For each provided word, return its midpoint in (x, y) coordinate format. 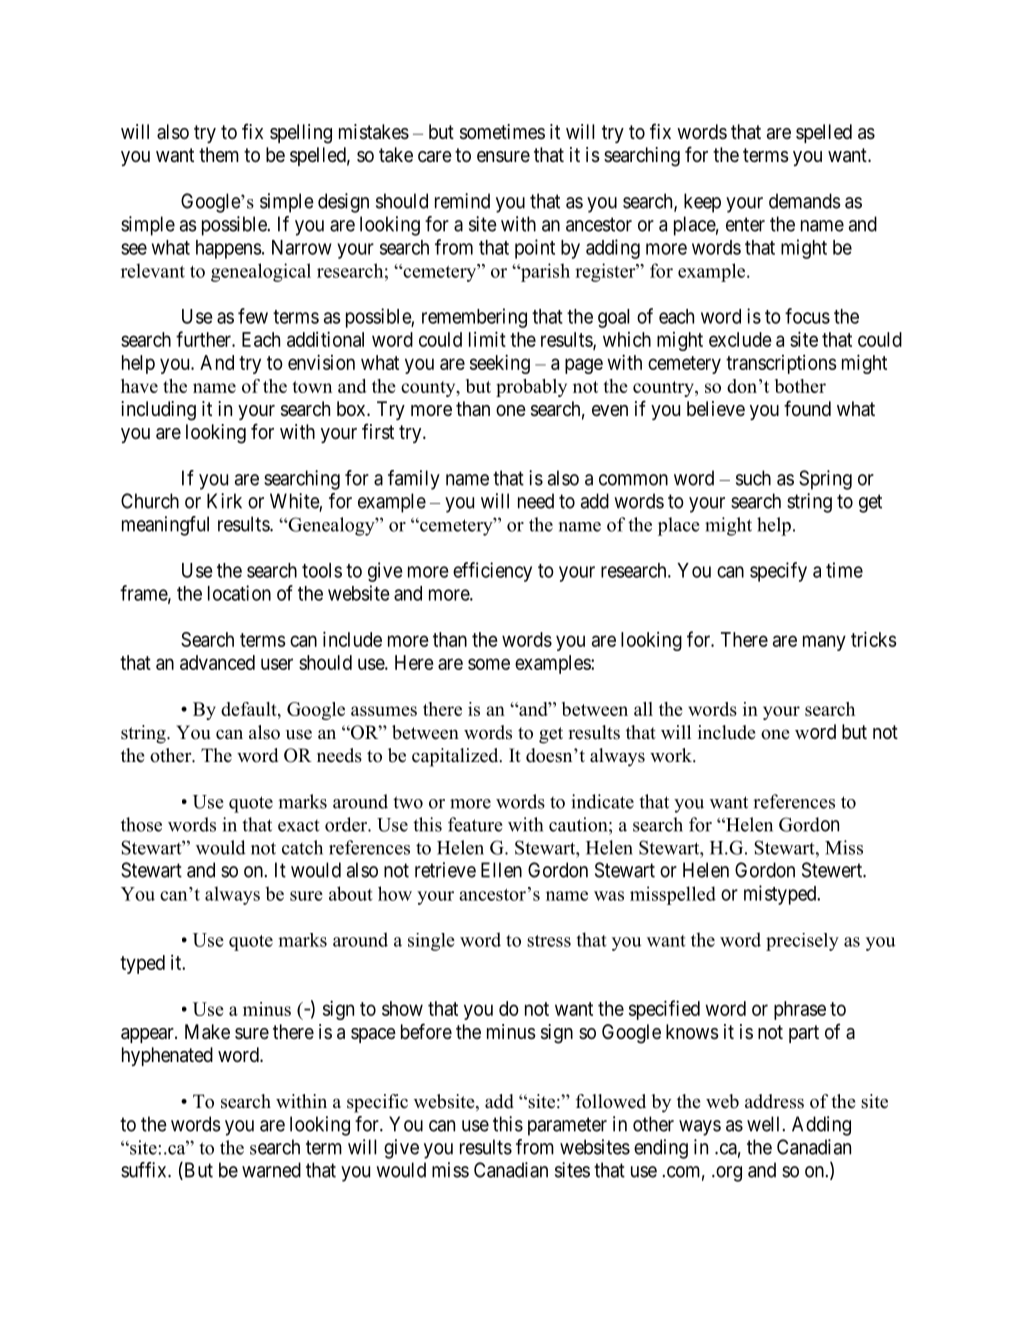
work (672, 755)
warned (271, 1170)
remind (462, 201)
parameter (567, 1126)
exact (299, 826)
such (753, 478)
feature (475, 824)
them (219, 155)
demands (804, 201)
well (765, 1124)
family (414, 480)
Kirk (224, 501)
